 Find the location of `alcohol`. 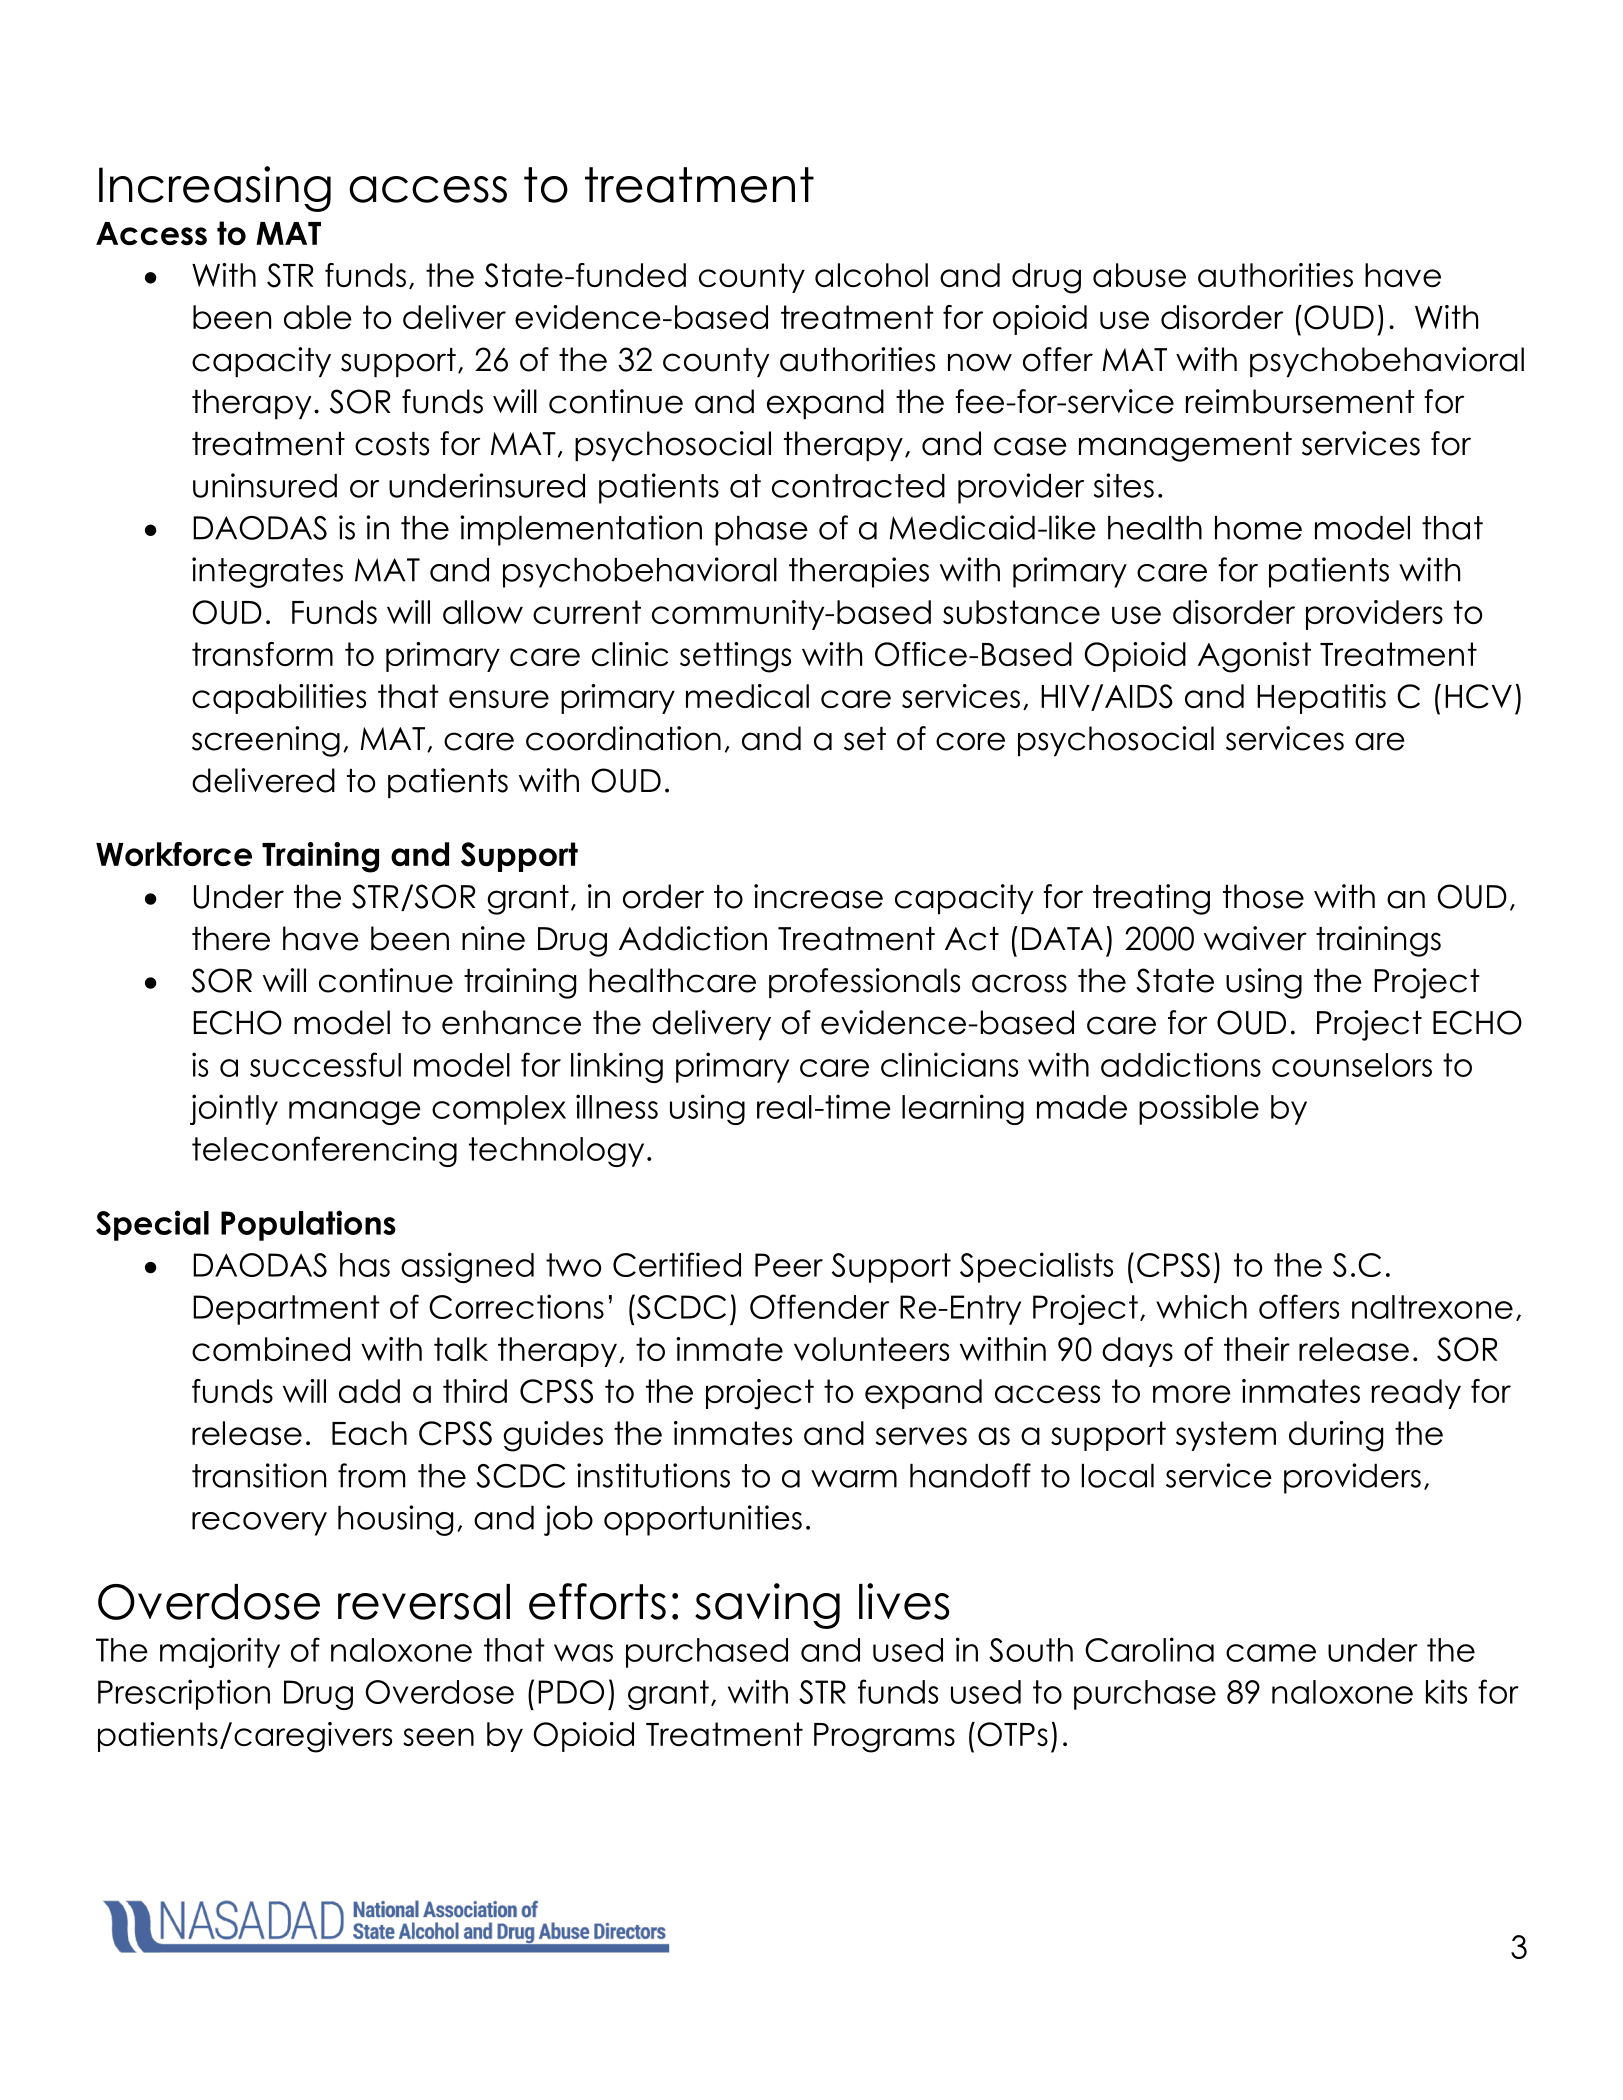

alcohol is located at coordinates (871, 275).
